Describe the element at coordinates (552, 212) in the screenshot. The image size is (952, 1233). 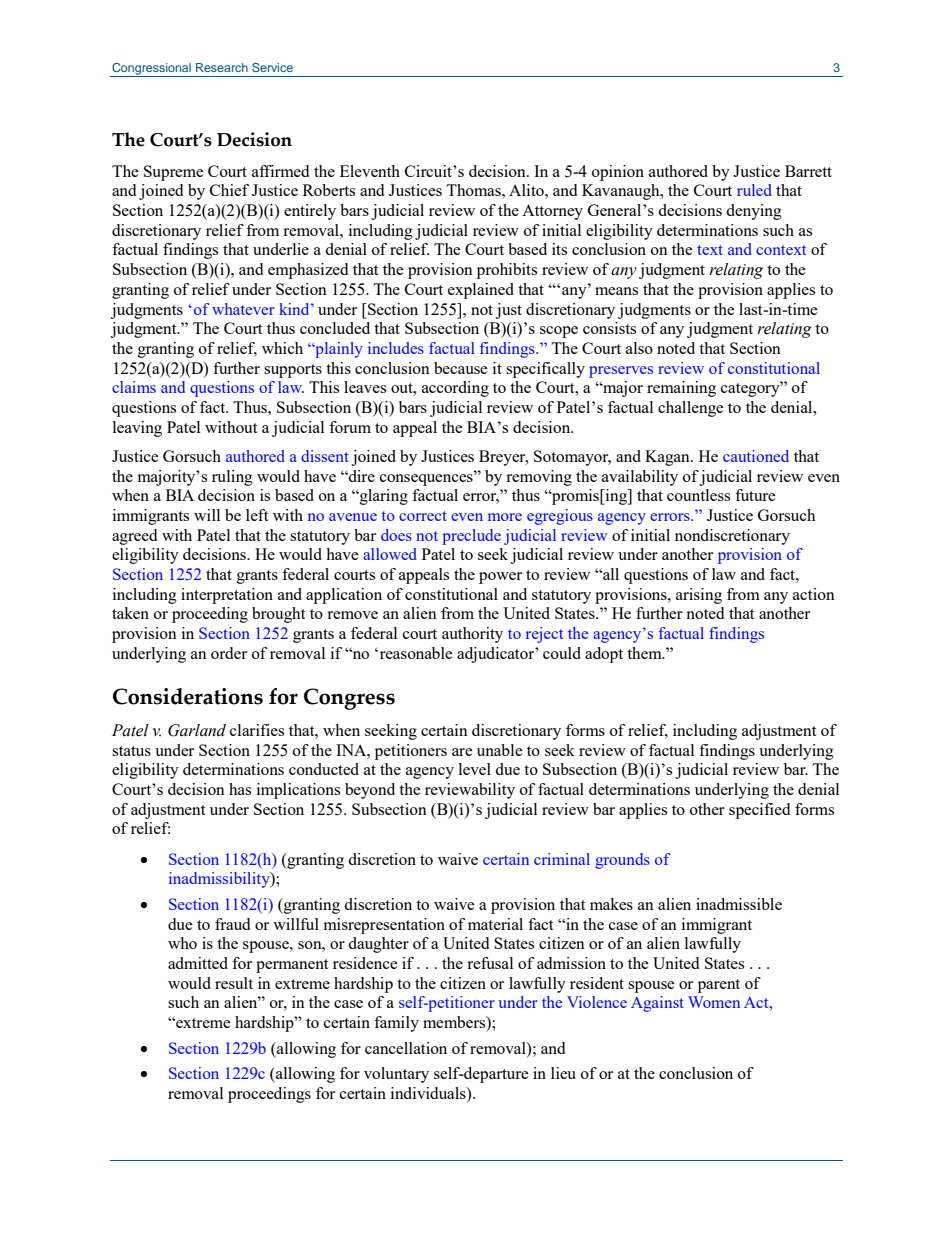
I see `Attorney` at that location.
